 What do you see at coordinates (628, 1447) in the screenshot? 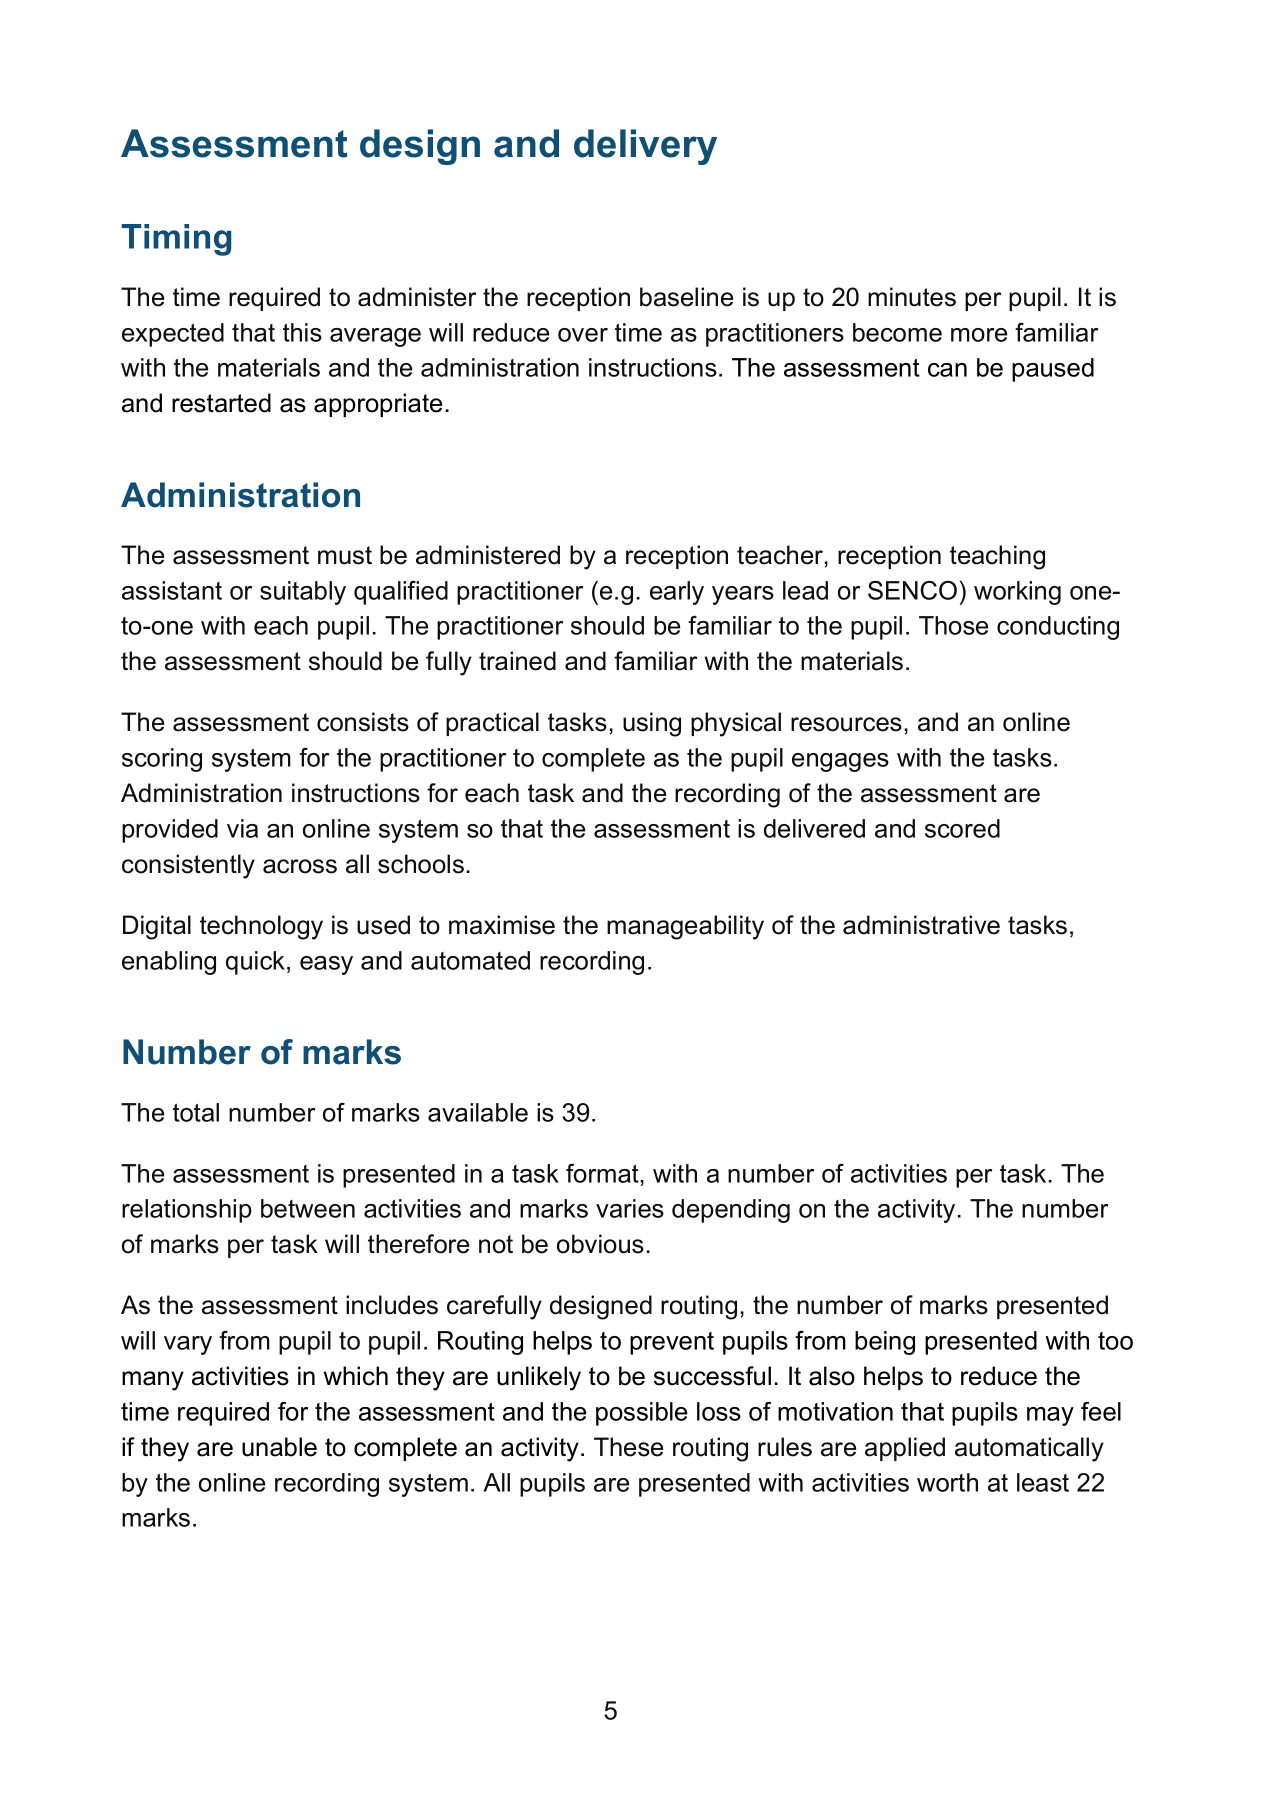
I see `These` at bounding box center [628, 1447].
